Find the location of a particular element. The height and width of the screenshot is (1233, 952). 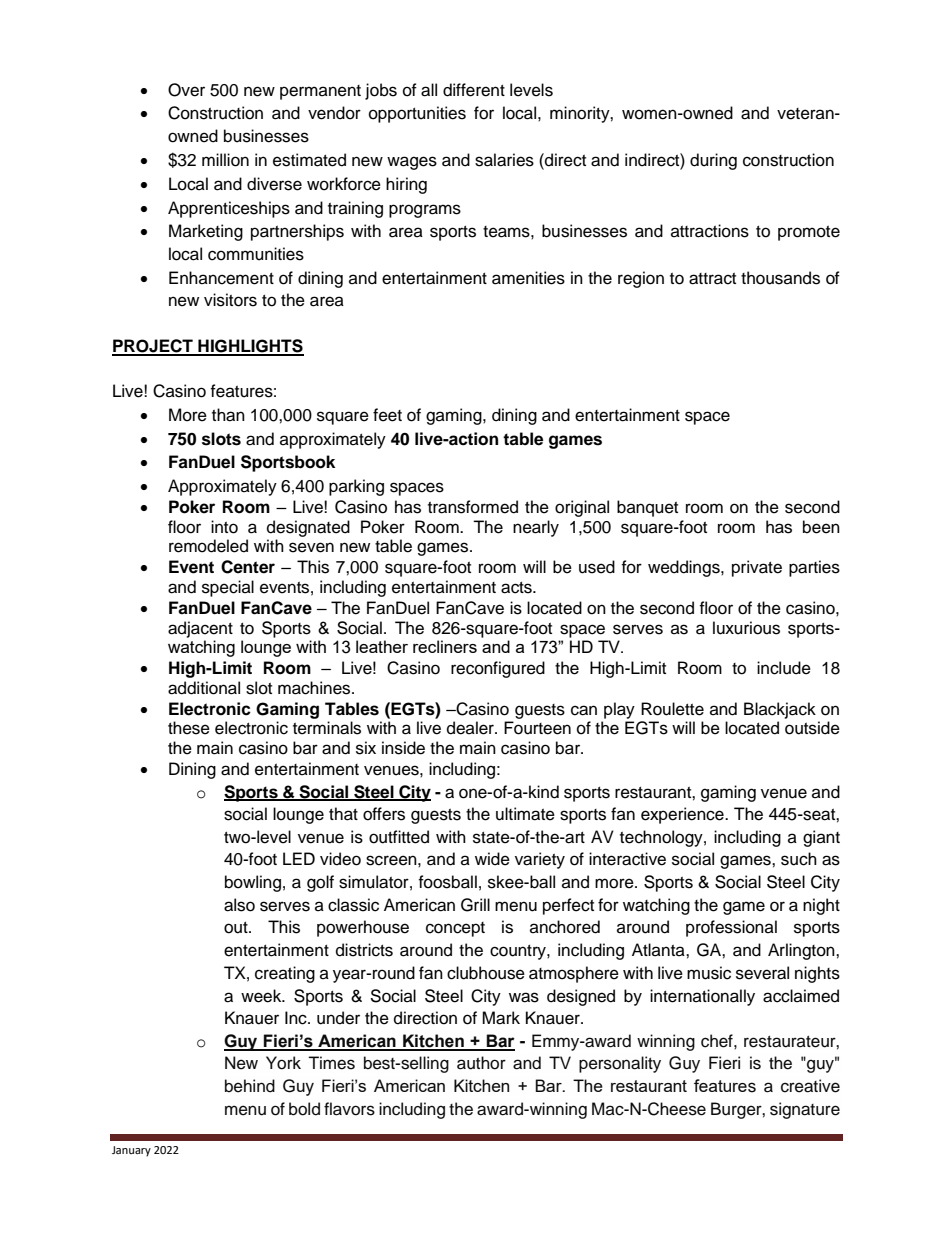

wide is located at coordinates (492, 859).
